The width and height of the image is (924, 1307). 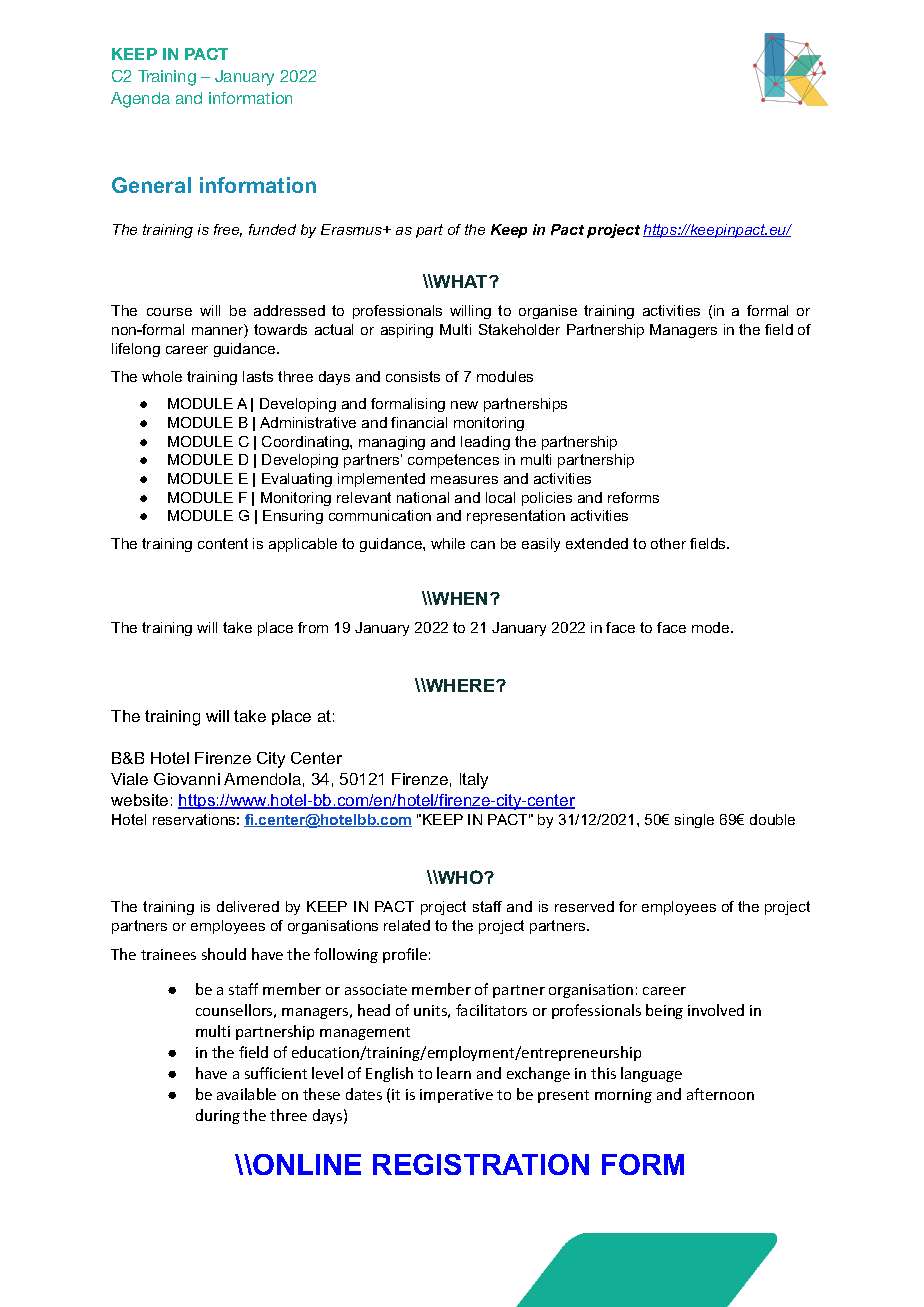 What do you see at coordinates (218, 1116) in the image?
I see `during` at bounding box center [218, 1116].
